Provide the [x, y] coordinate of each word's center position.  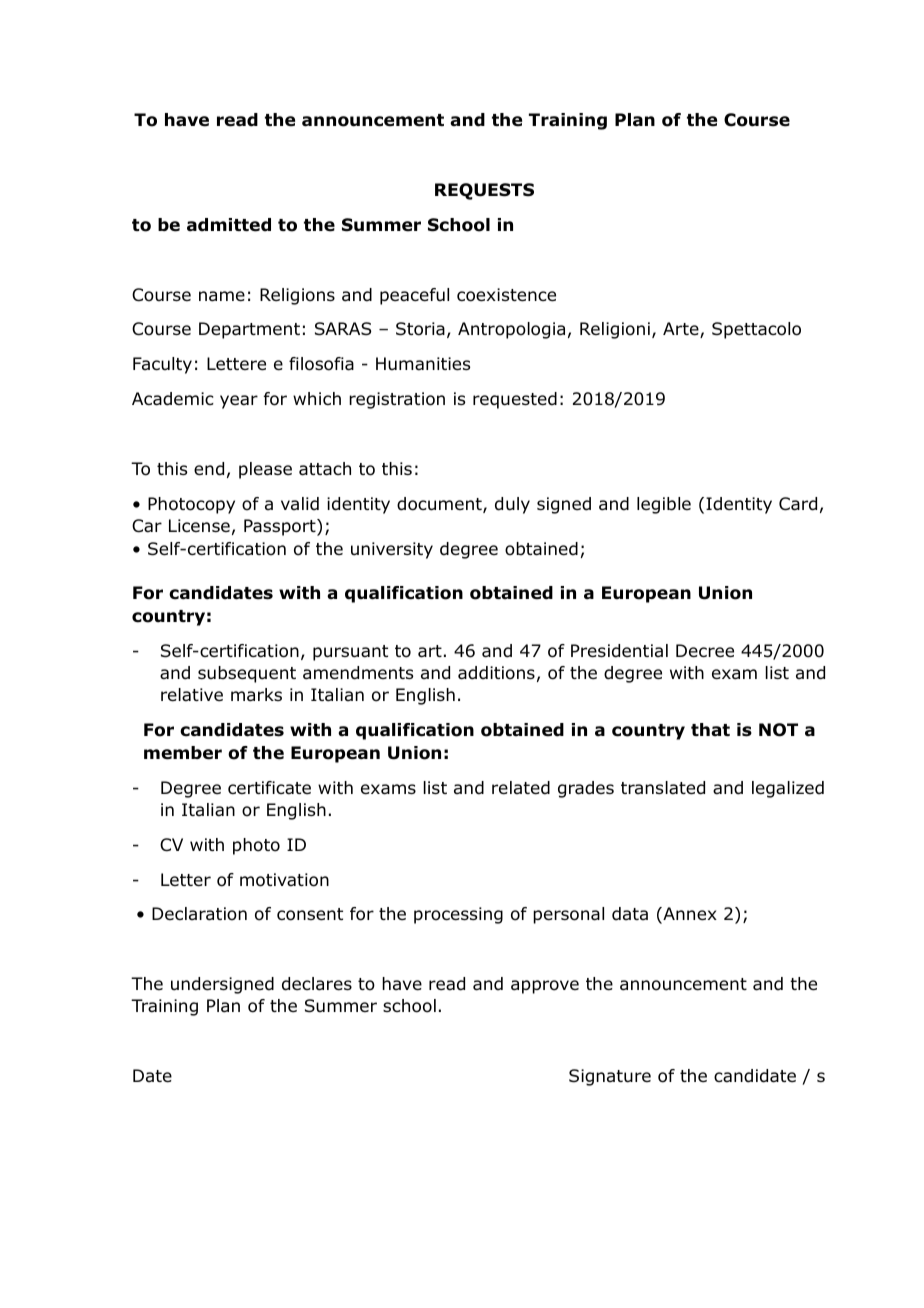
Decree [705, 651]
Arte [682, 330]
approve [545, 987]
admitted [229, 225]
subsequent [247, 674]
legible [664, 505]
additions [496, 673]
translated [663, 788]
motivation [284, 880]
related [521, 788]
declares [317, 984]
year [239, 402]
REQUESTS [484, 191]
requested [515, 400]
